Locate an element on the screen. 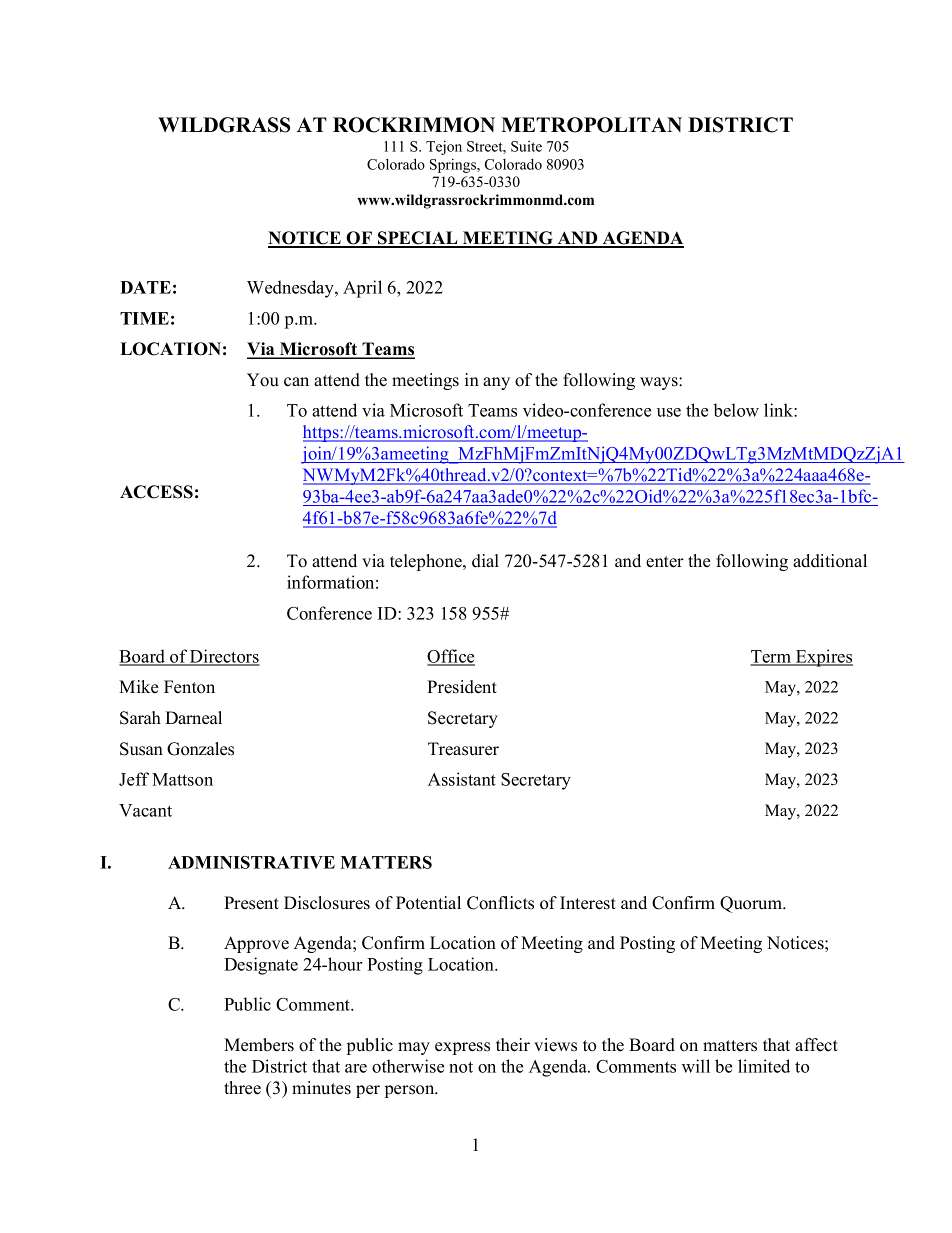 The image size is (952, 1233). below is located at coordinates (736, 410).
